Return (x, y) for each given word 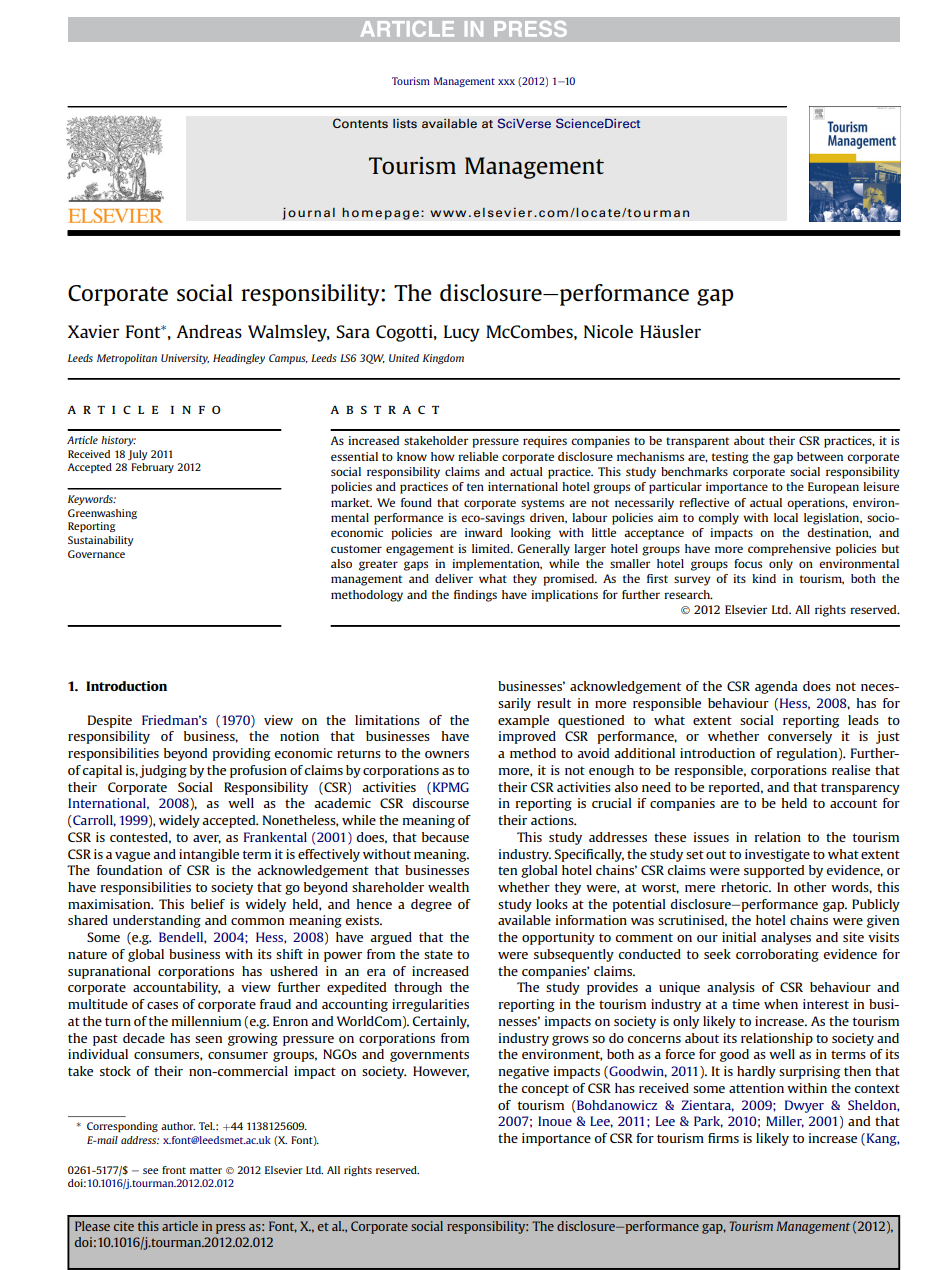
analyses (786, 938)
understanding (157, 921)
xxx (506, 82)
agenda (776, 687)
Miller (785, 1122)
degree (431, 905)
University (185, 359)
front (174, 1170)
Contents (360, 123)
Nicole (608, 331)
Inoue (555, 1121)
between (820, 456)
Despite (110, 721)
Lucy (462, 333)
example (523, 721)
